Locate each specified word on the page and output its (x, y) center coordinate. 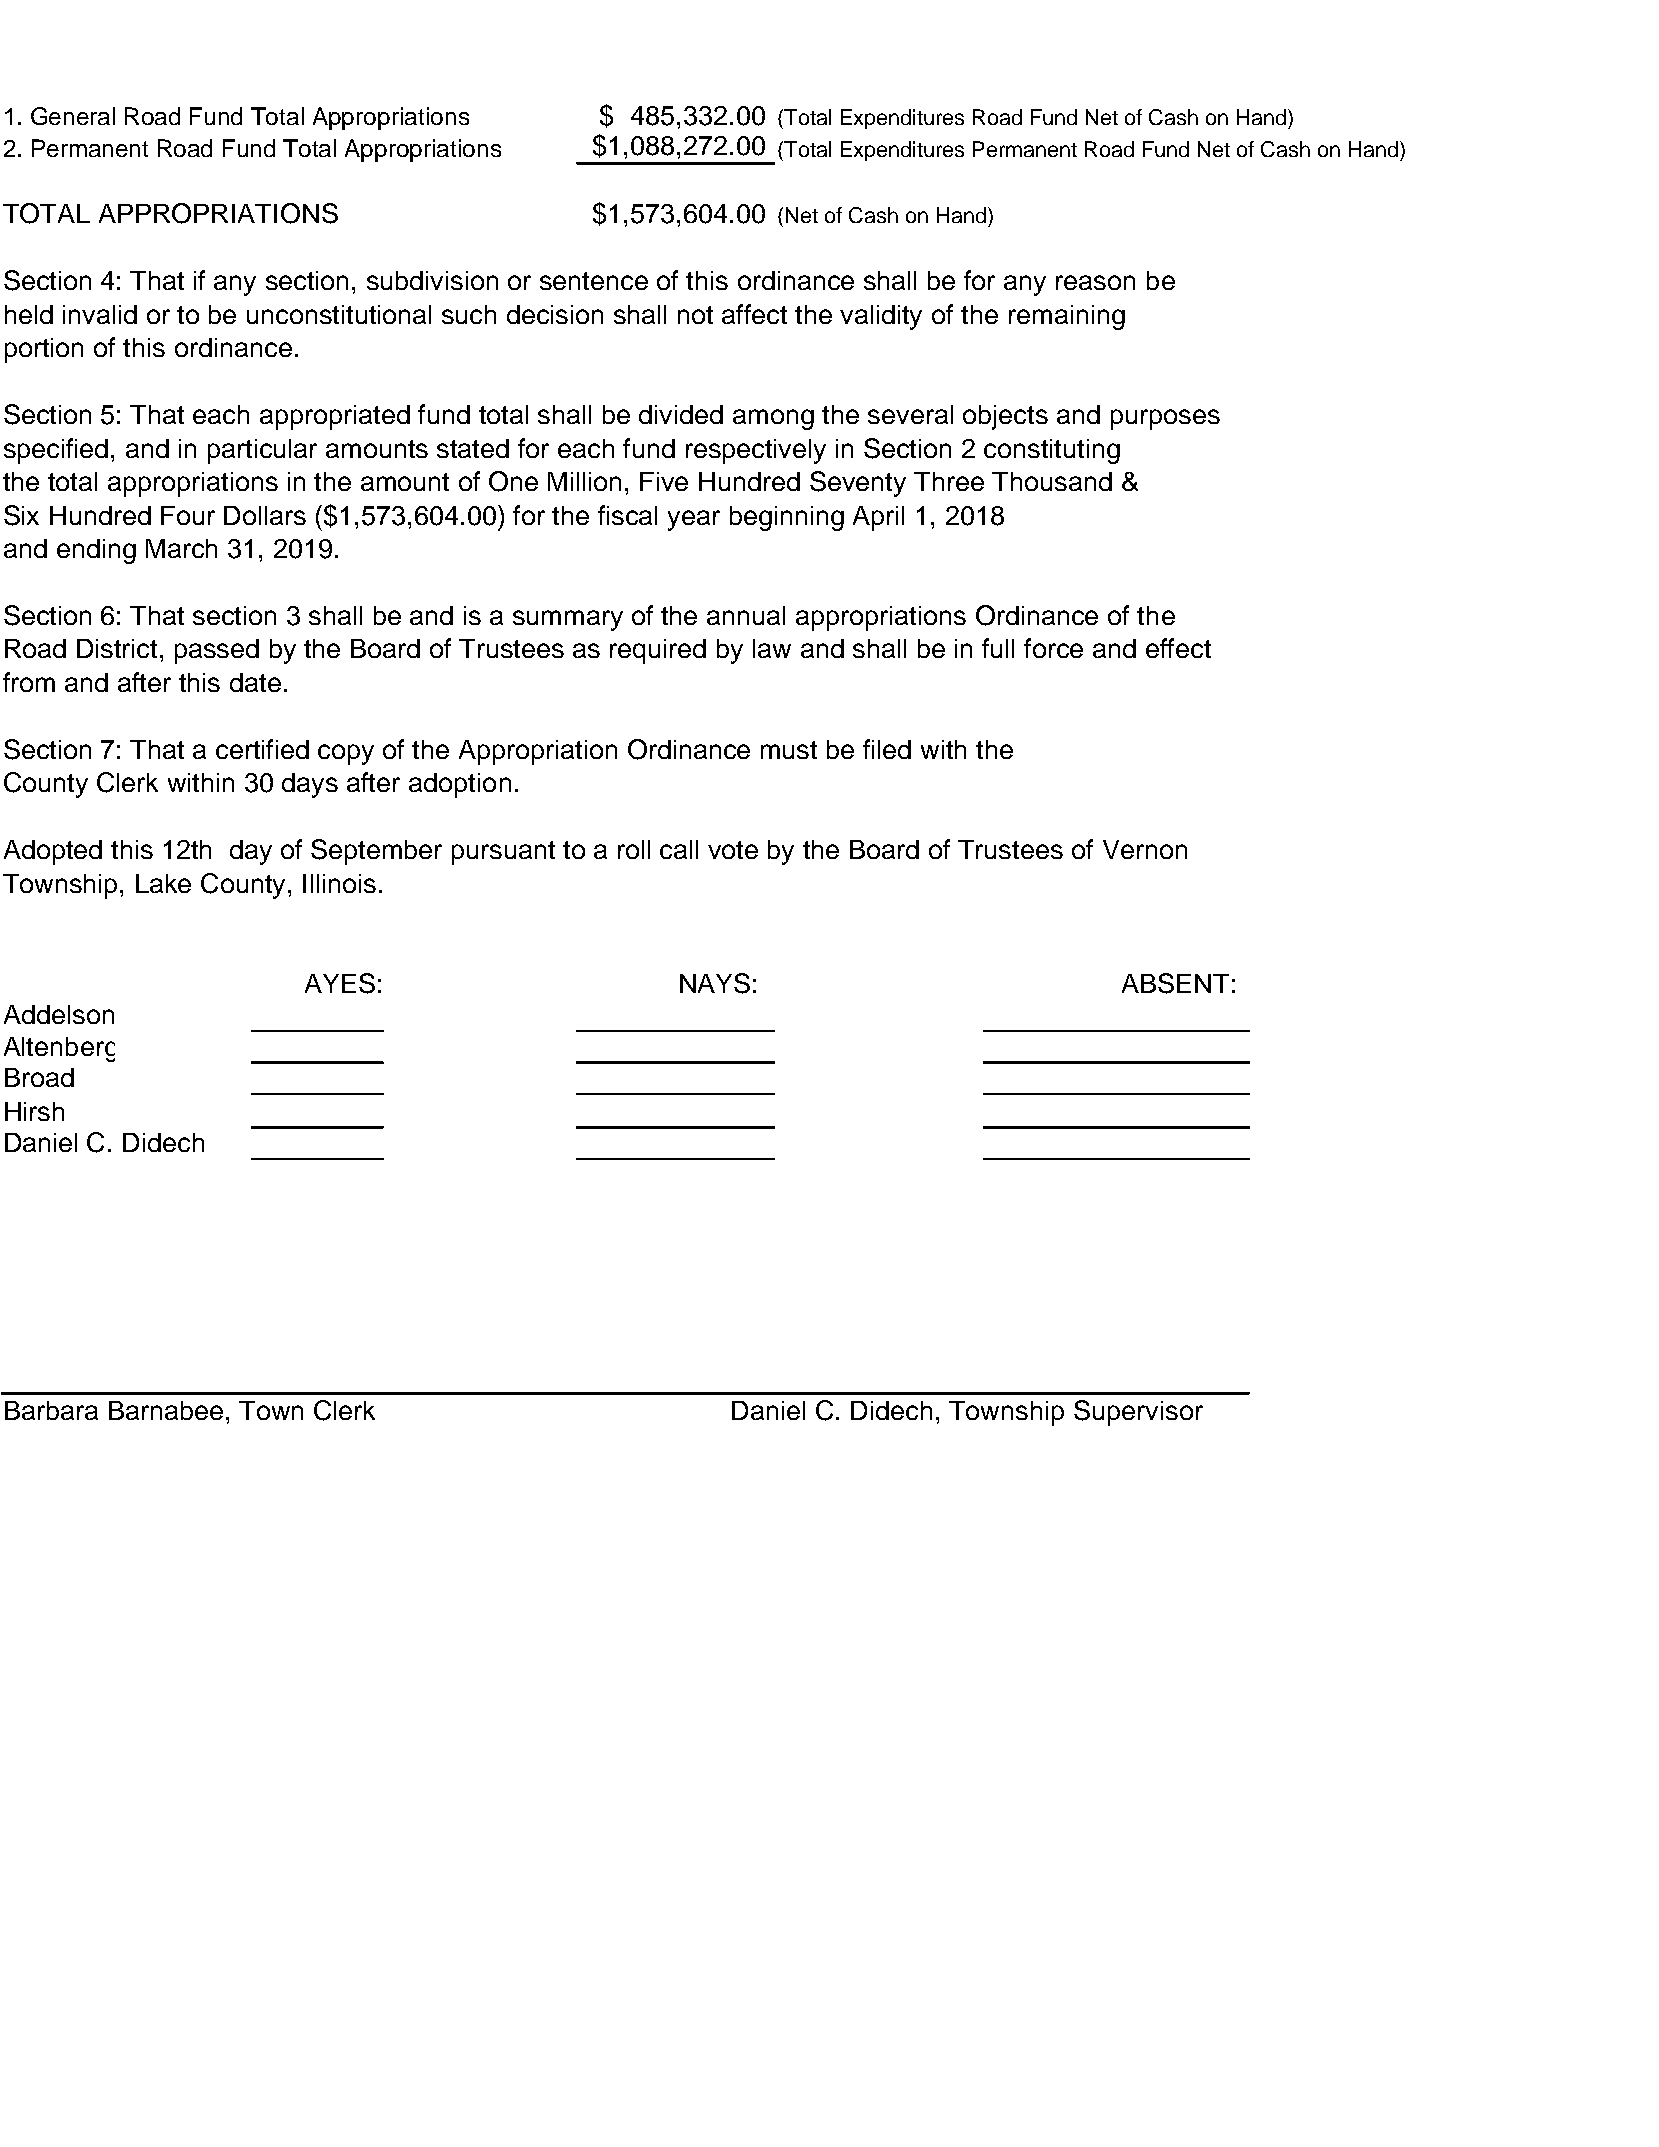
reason (1095, 282)
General (73, 116)
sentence (594, 281)
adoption (460, 785)
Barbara (51, 1410)
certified (262, 749)
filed (887, 749)
